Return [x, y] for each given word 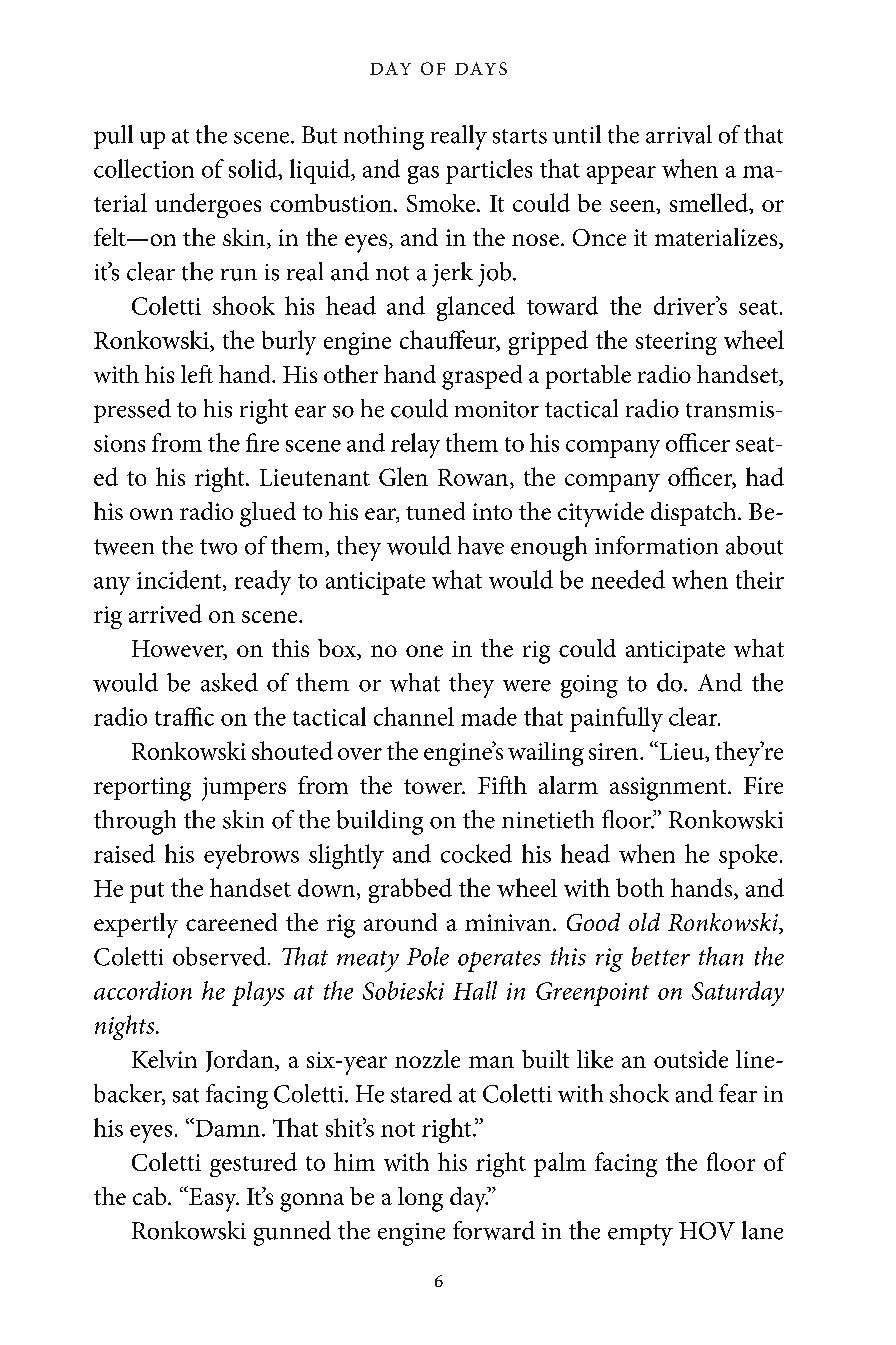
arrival [679, 134]
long [420, 1199]
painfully [616, 719]
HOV [707, 1231]
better [661, 956]
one [424, 651]
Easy [213, 1199]
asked [229, 682]
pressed [132, 411]
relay [415, 445]
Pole [428, 956]
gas [423, 175]
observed [219, 956]
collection [144, 168]
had [765, 476]
